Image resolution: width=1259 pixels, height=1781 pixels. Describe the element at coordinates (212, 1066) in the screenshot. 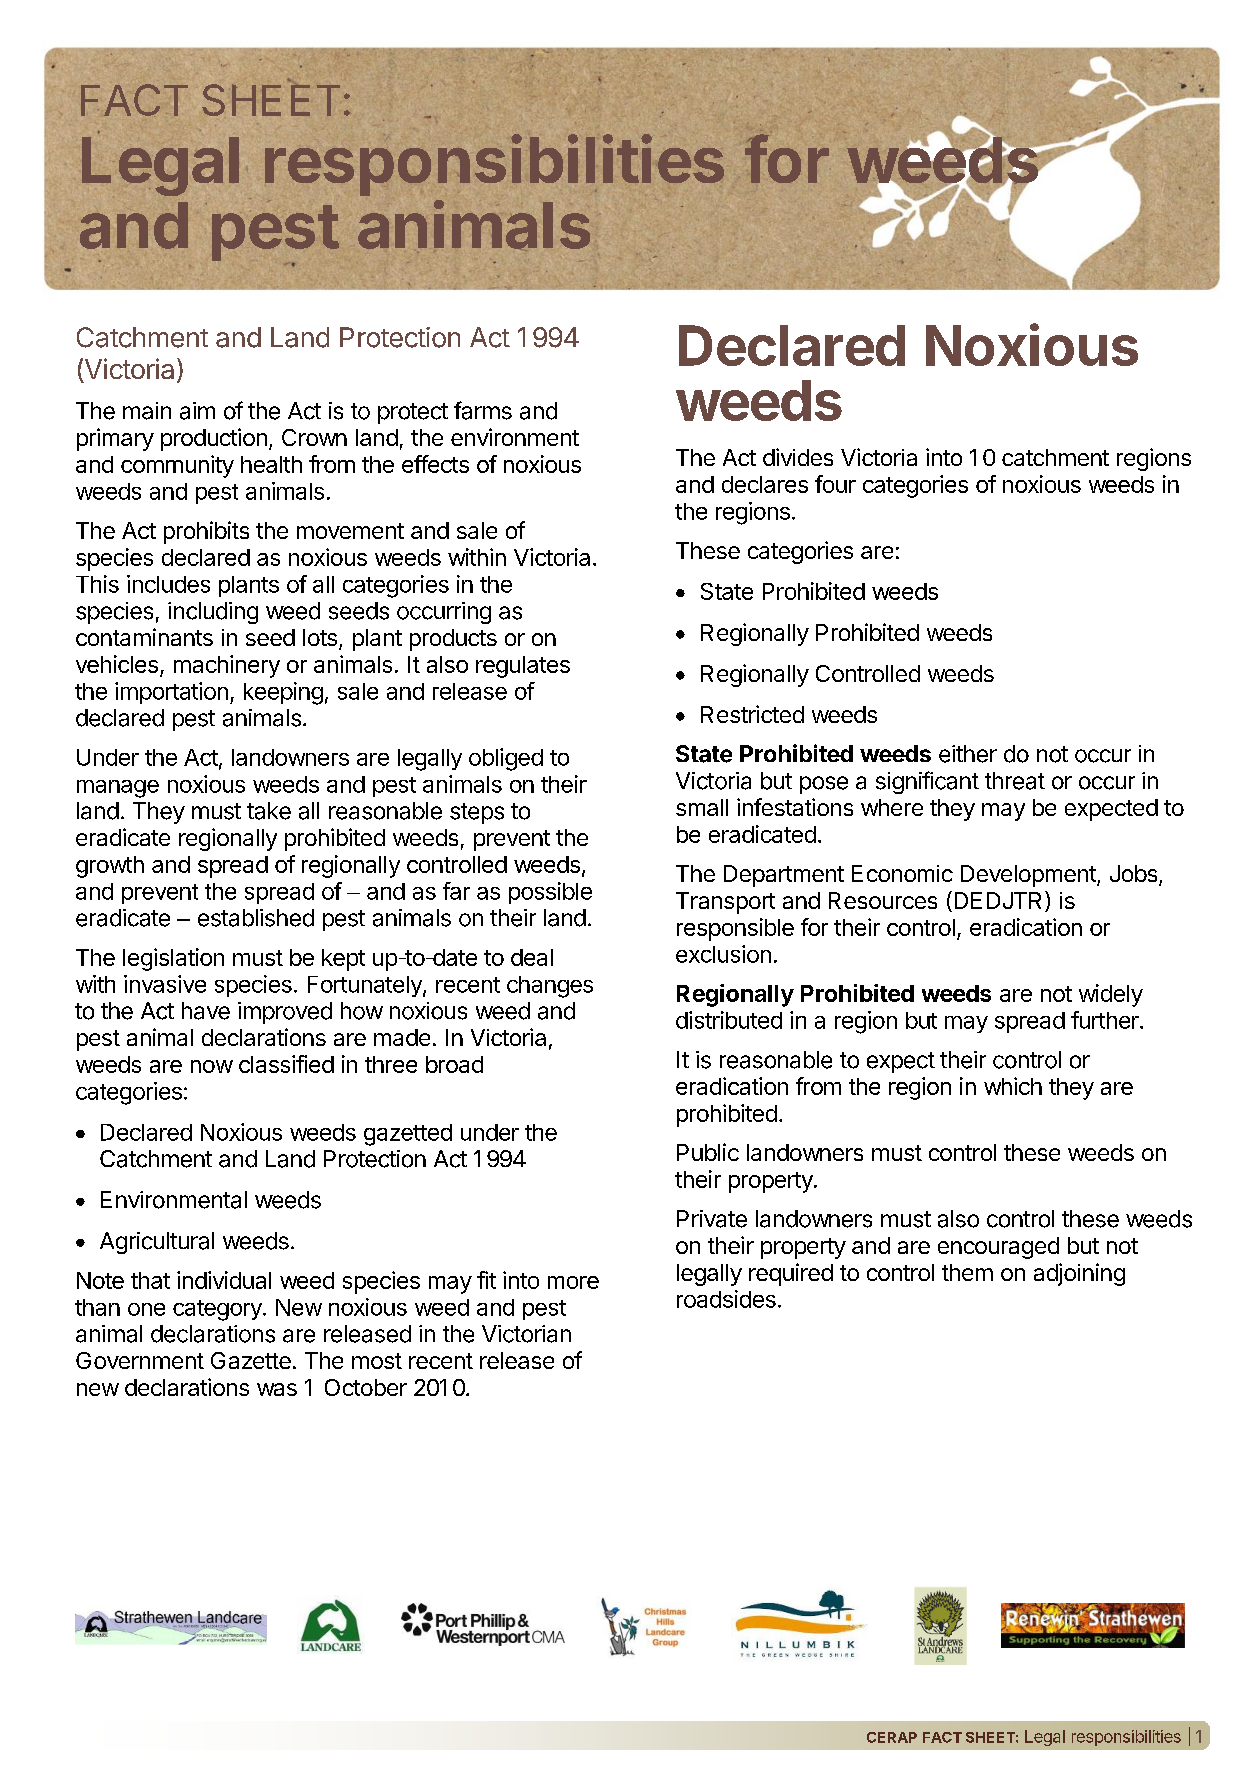

I see `now` at that location.
